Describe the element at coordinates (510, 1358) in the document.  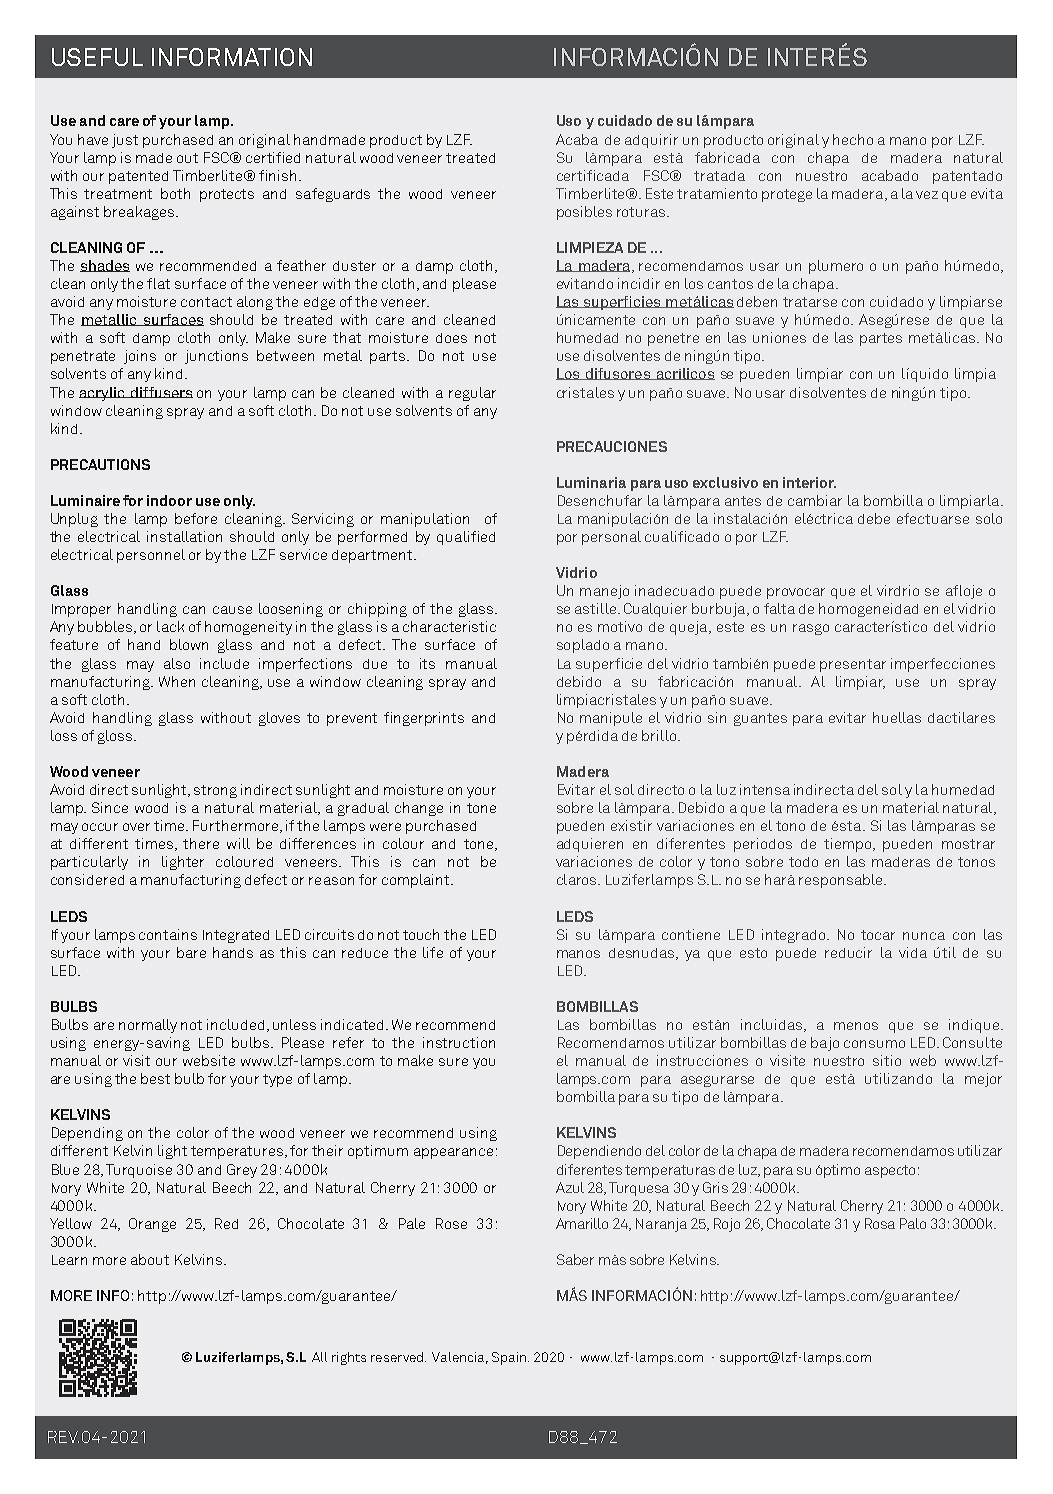
I see `Spain` at that location.
